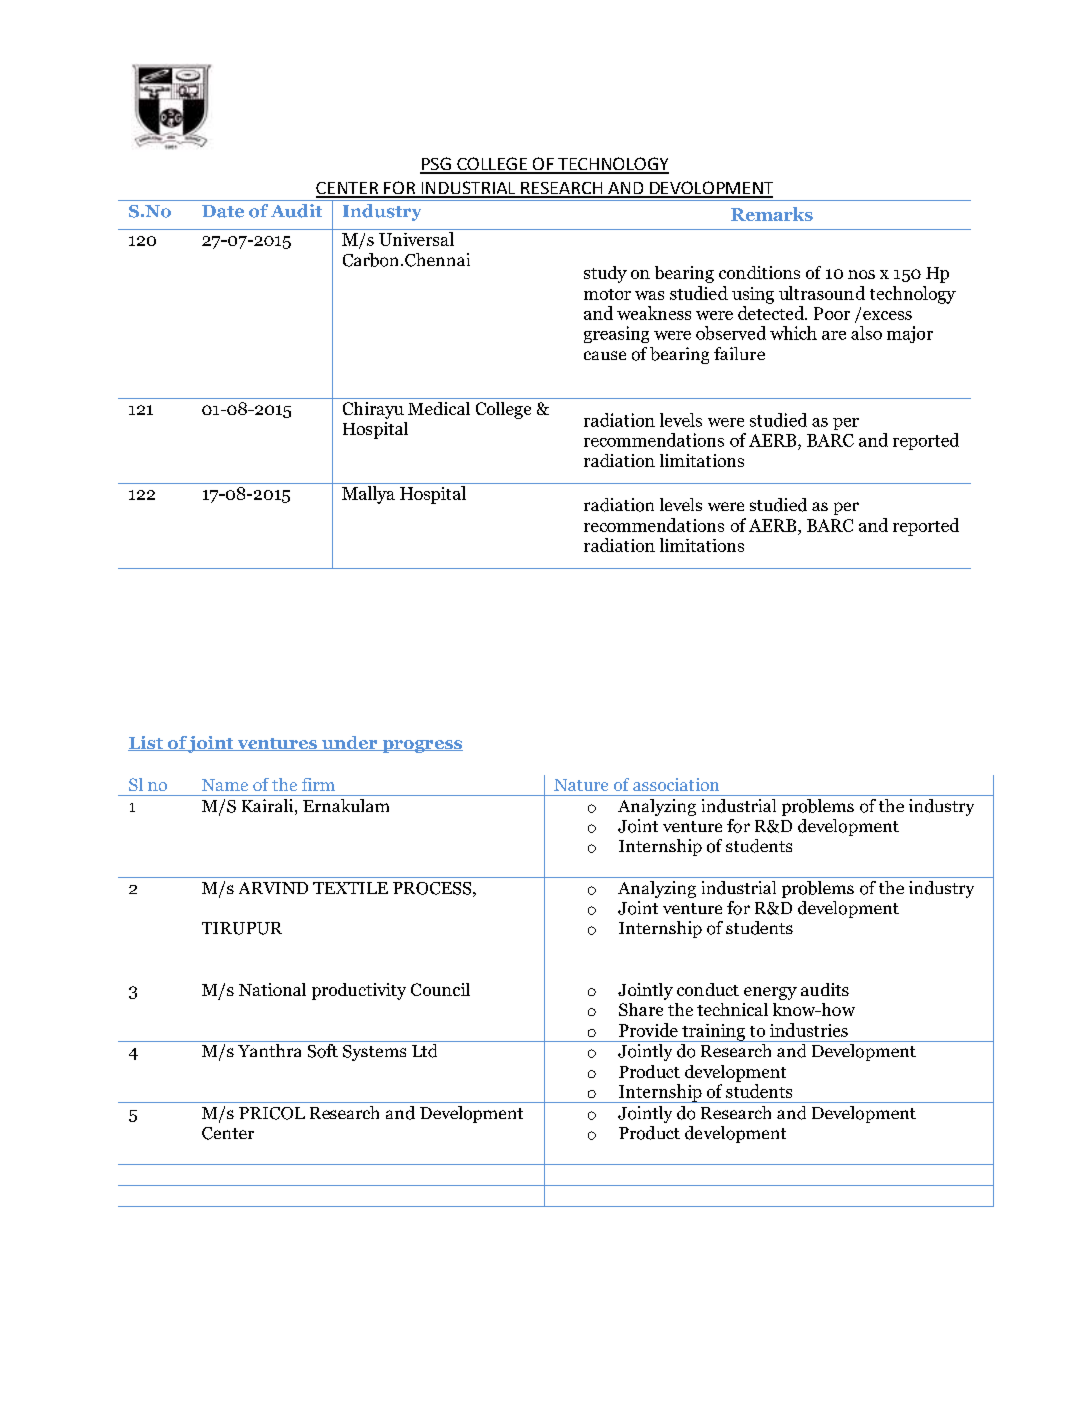 The width and height of the screenshot is (1089, 1409). Describe the element at coordinates (436, 165) in the screenshot. I see `PSG` at that location.
